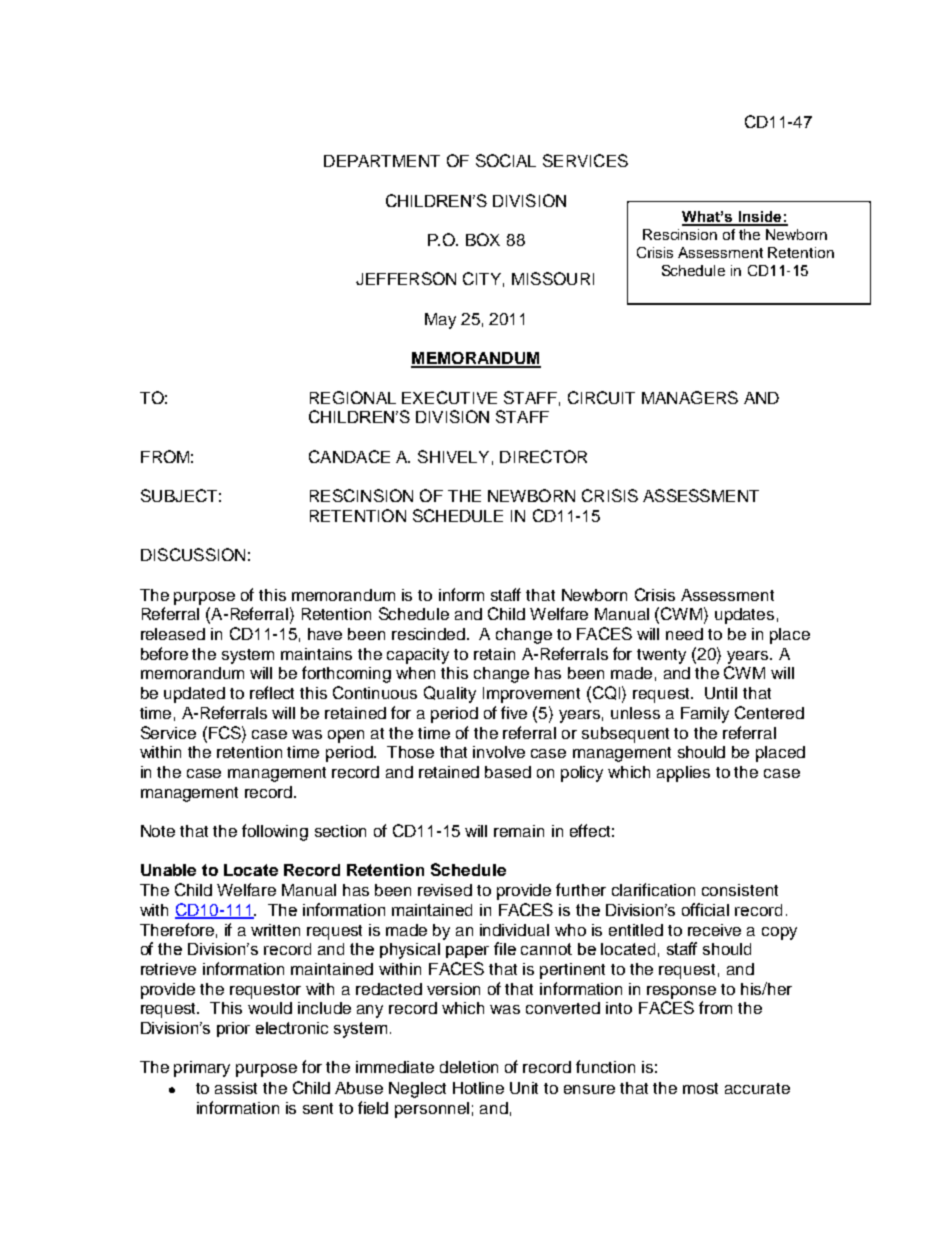 This document has width=952, height=1233. I want to click on Inside, so click(760, 218).
